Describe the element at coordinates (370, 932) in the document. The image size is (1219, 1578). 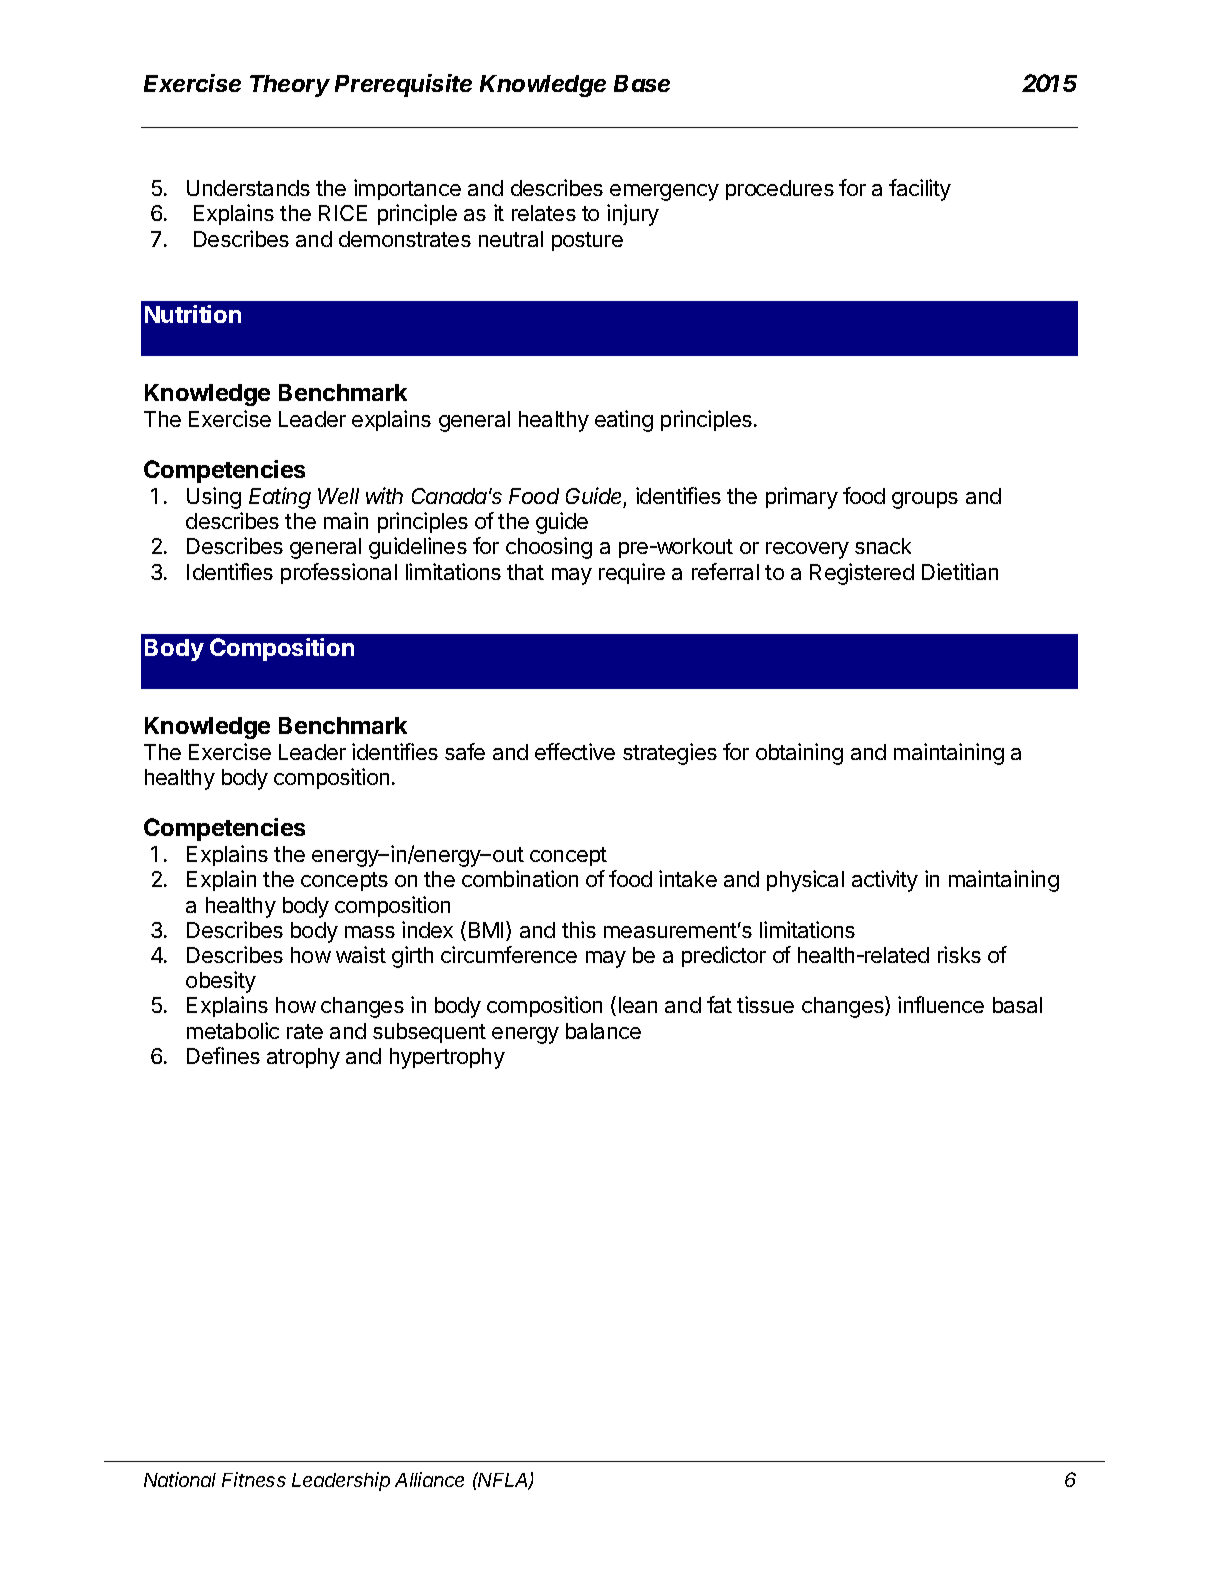
I see `mass` at that location.
